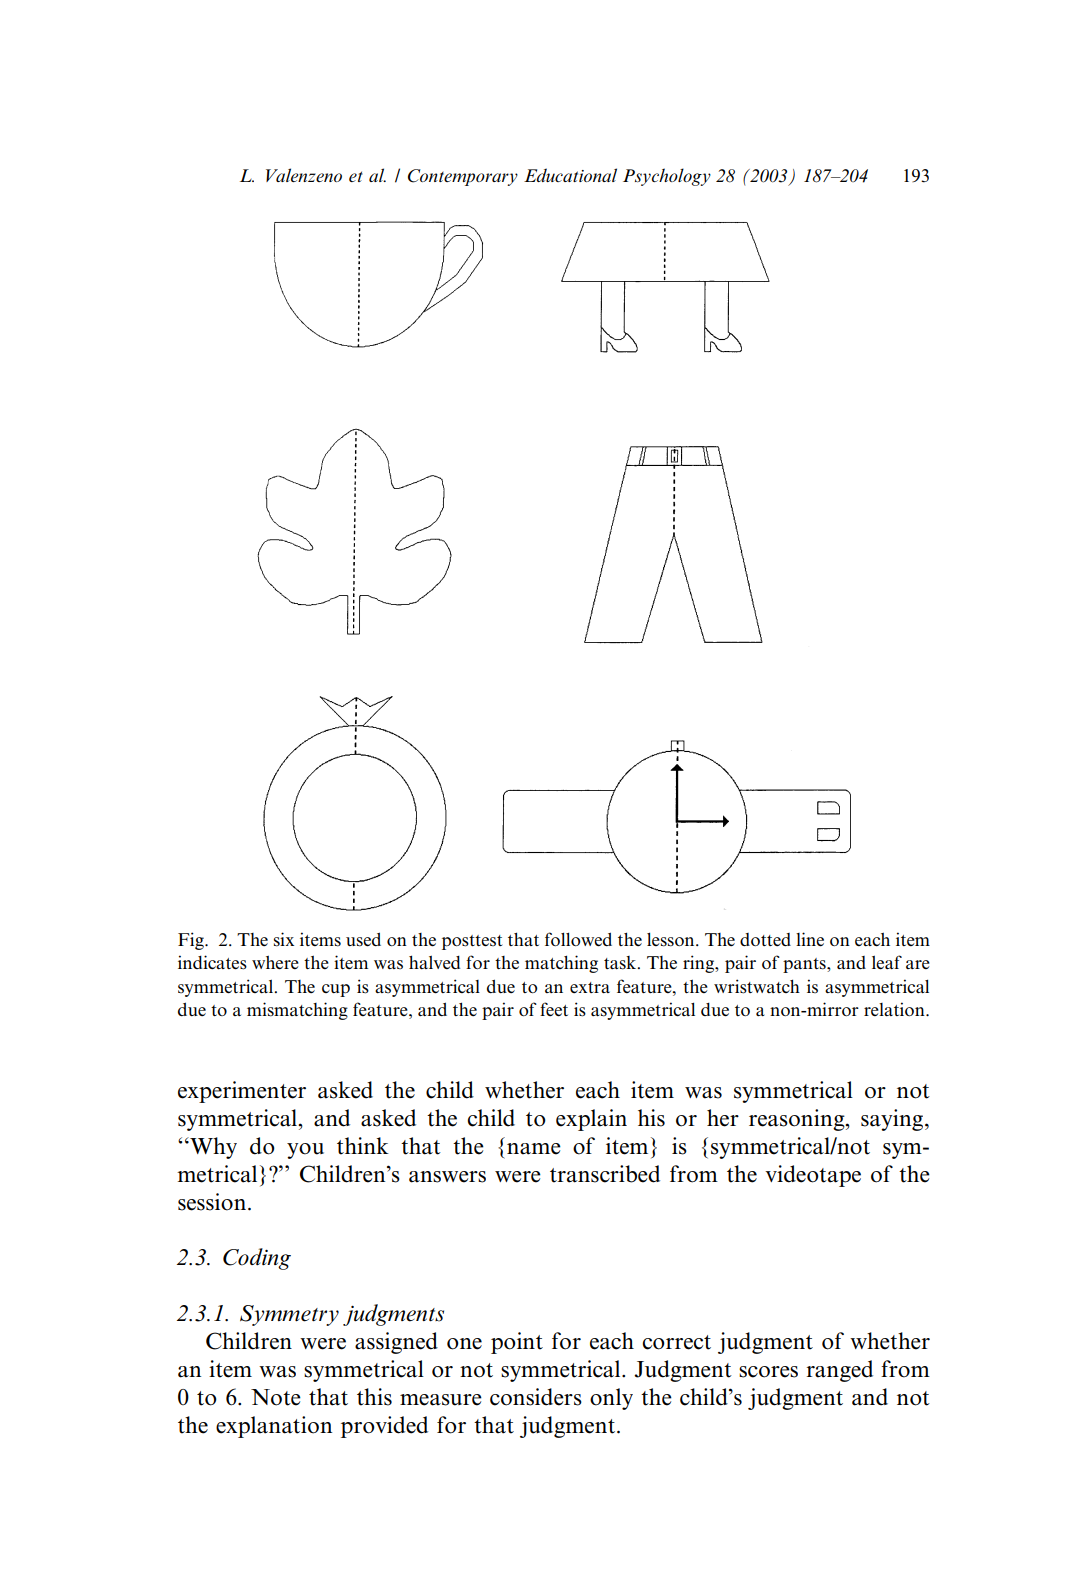 The width and height of the image is (1091, 1585). I want to click on six, so click(284, 939).
